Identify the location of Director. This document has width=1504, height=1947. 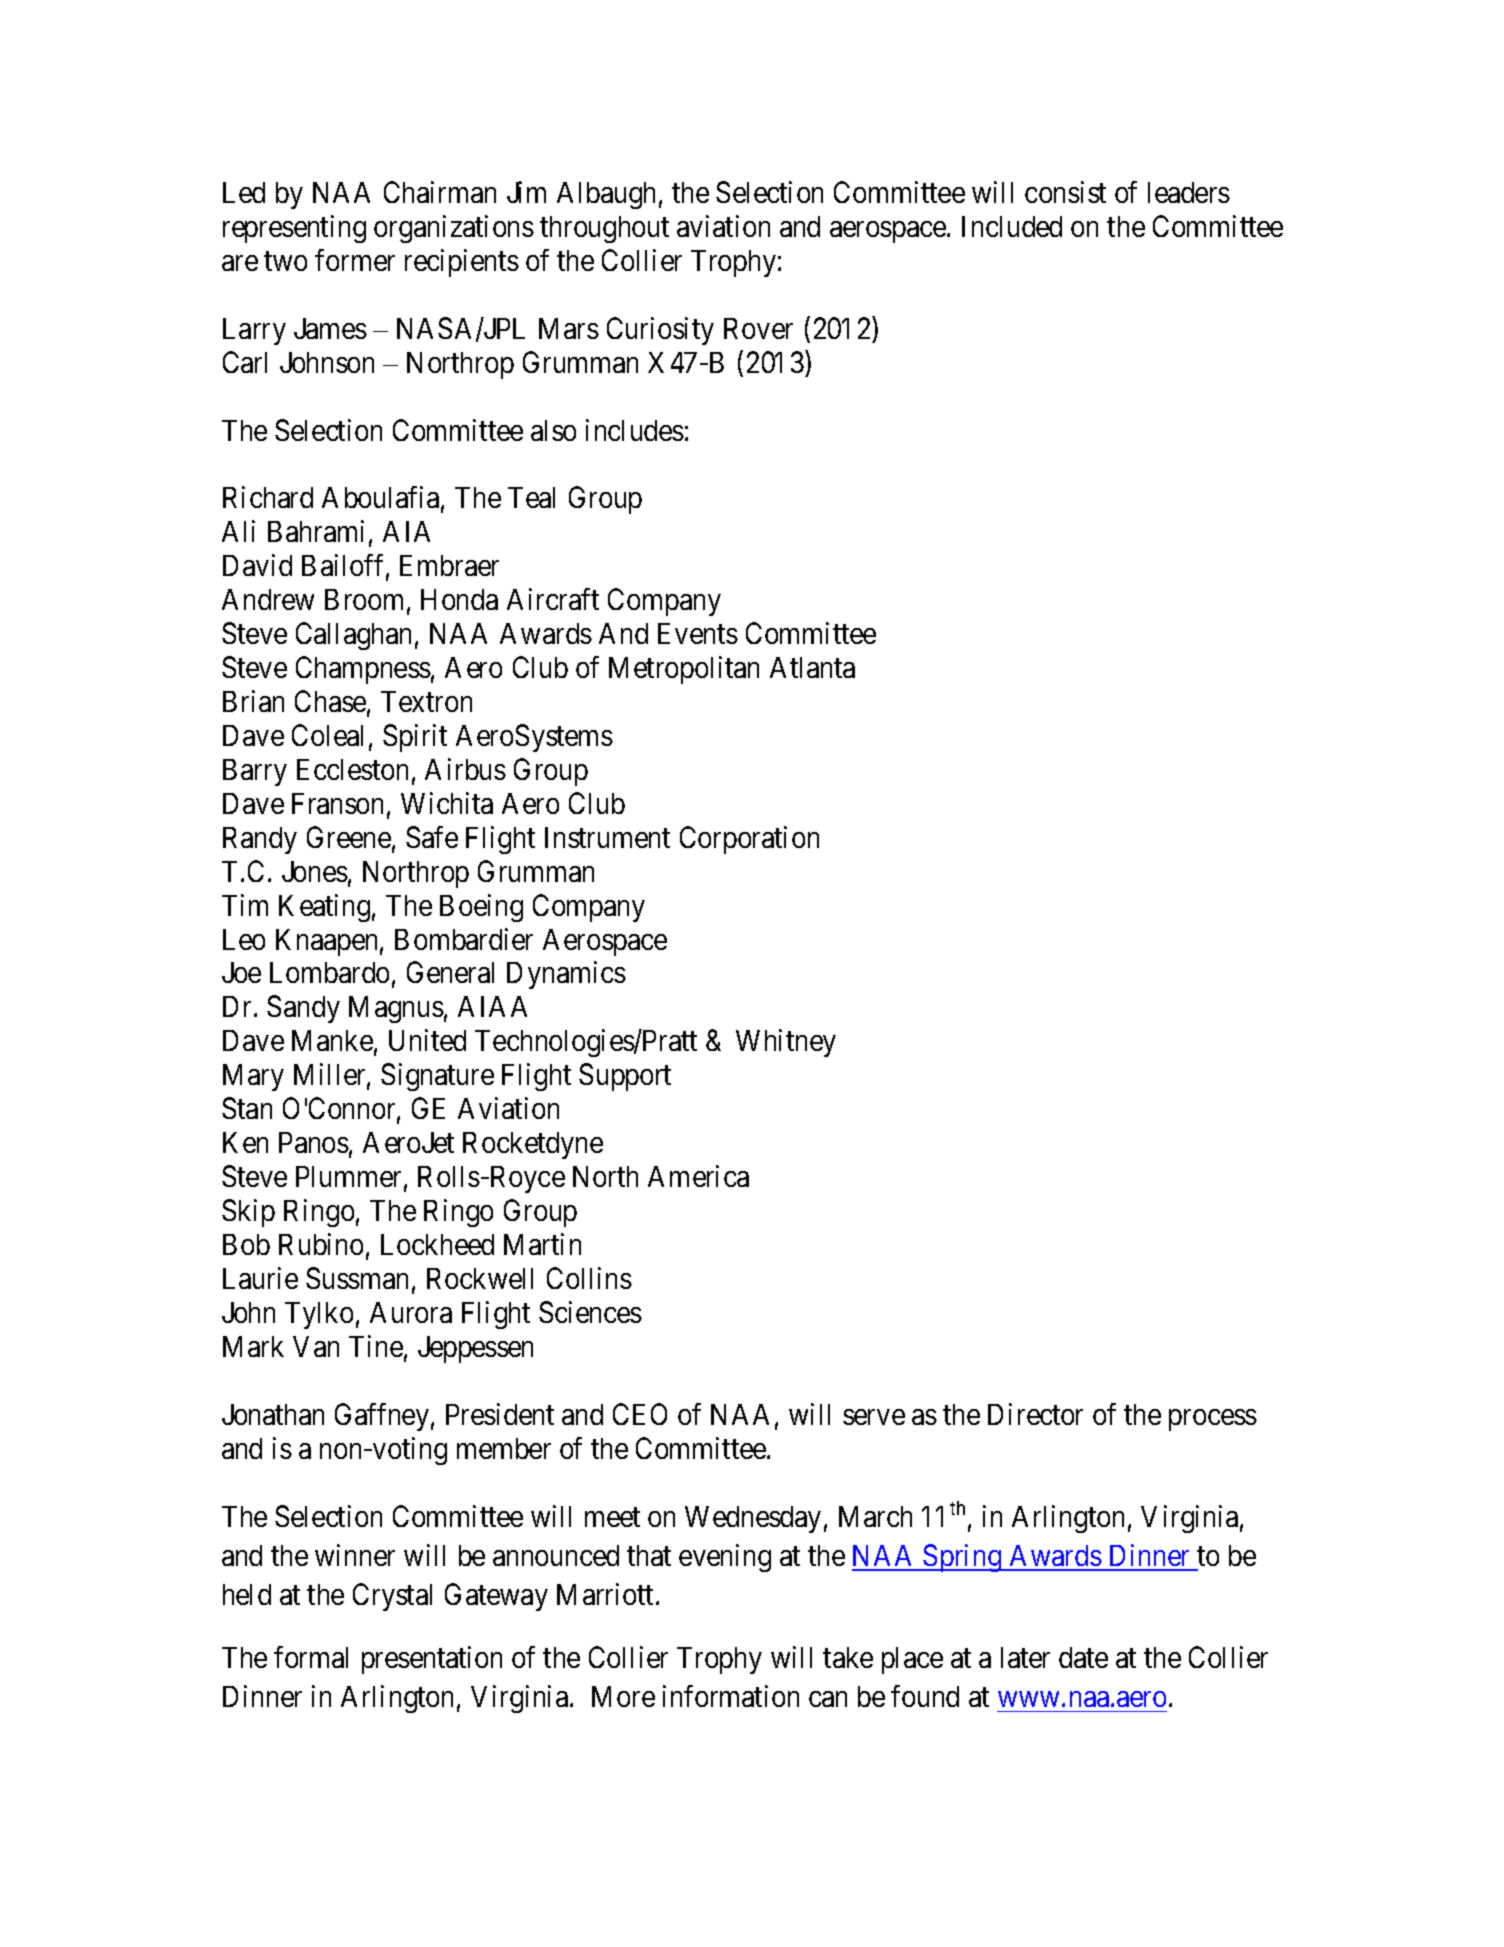
(1035, 1414).
